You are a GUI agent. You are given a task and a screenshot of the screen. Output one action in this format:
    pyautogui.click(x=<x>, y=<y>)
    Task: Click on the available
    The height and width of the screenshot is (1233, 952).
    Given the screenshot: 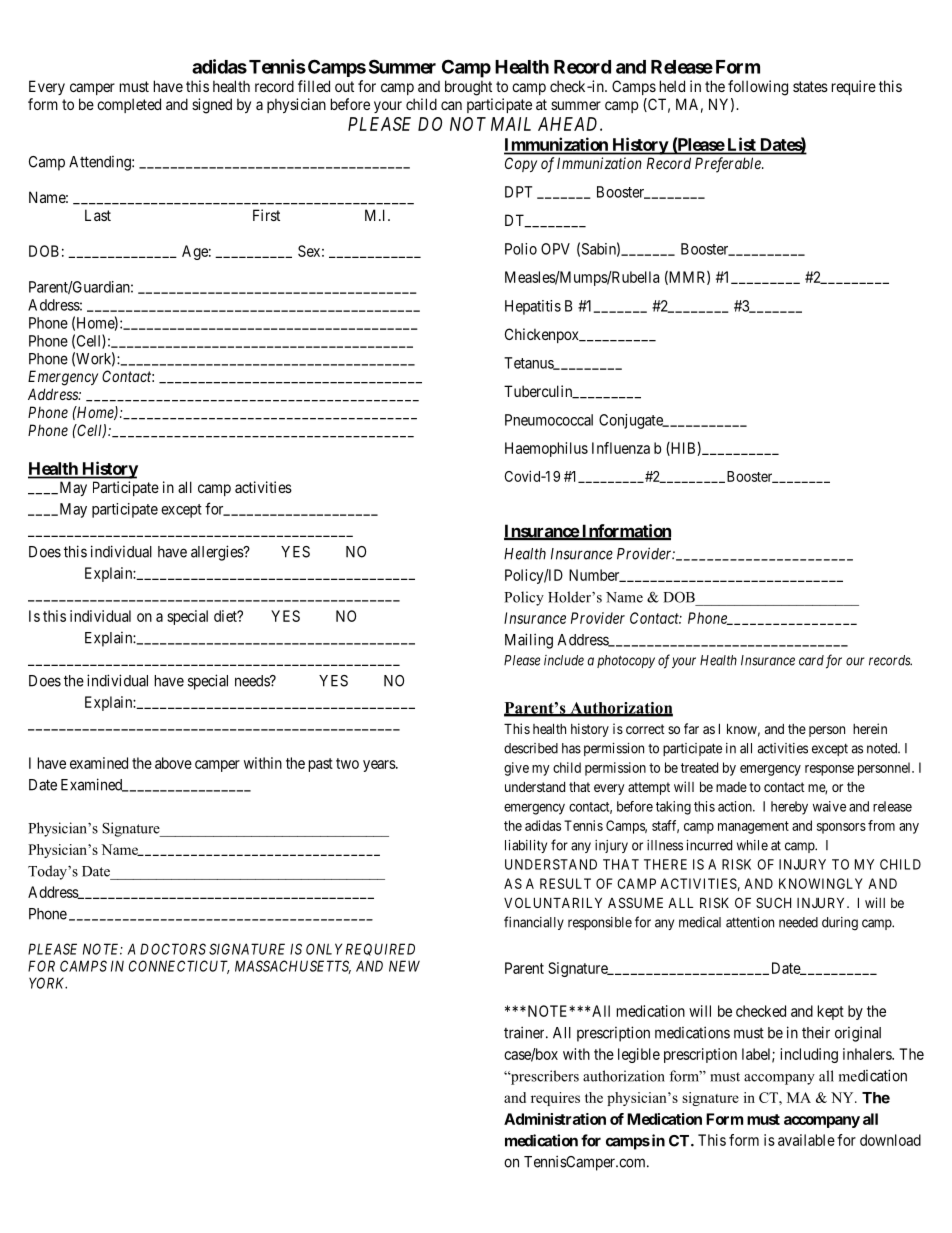 What is the action you would take?
    pyautogui.click(x=806, y=1140)
